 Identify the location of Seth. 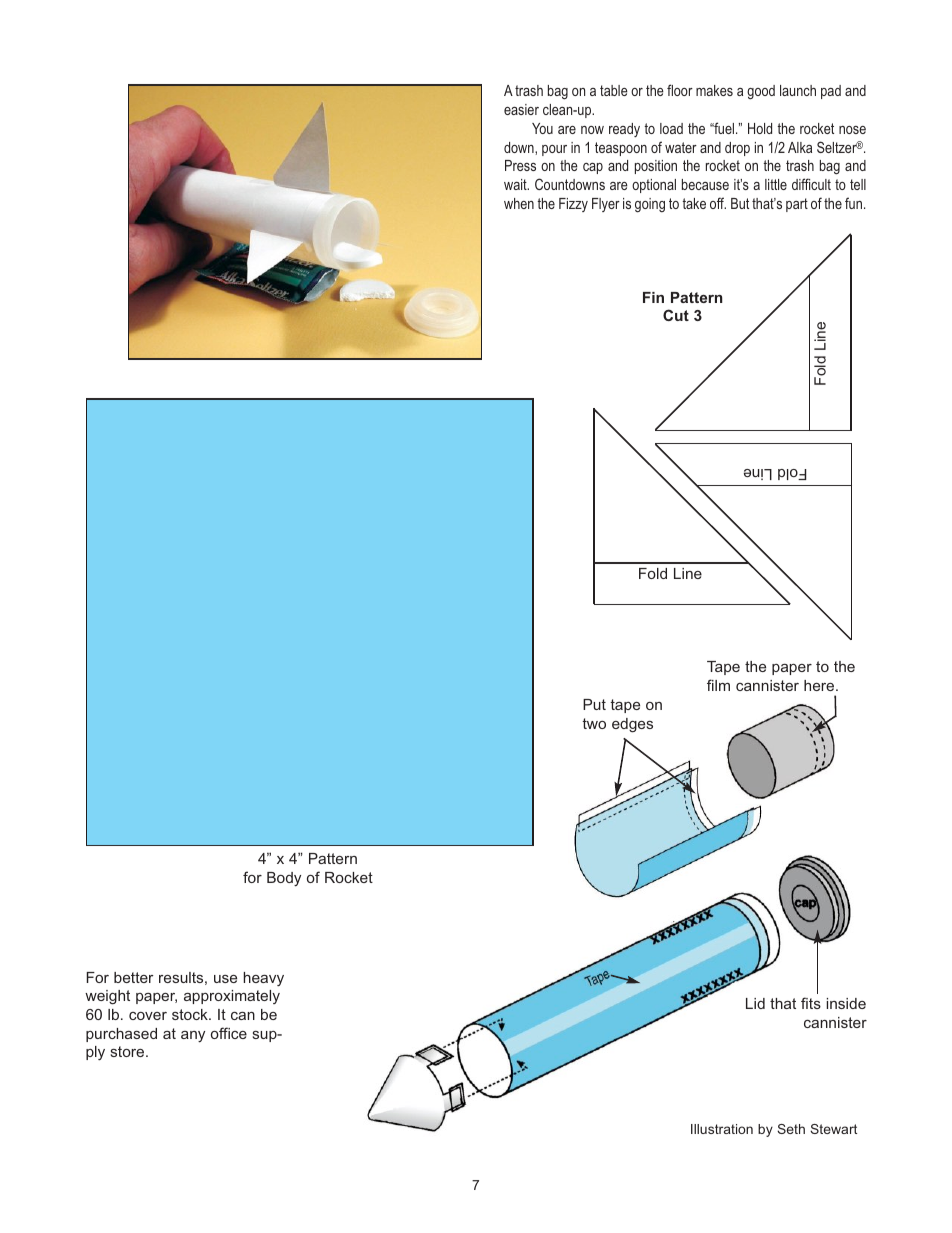
(791, 1129).
